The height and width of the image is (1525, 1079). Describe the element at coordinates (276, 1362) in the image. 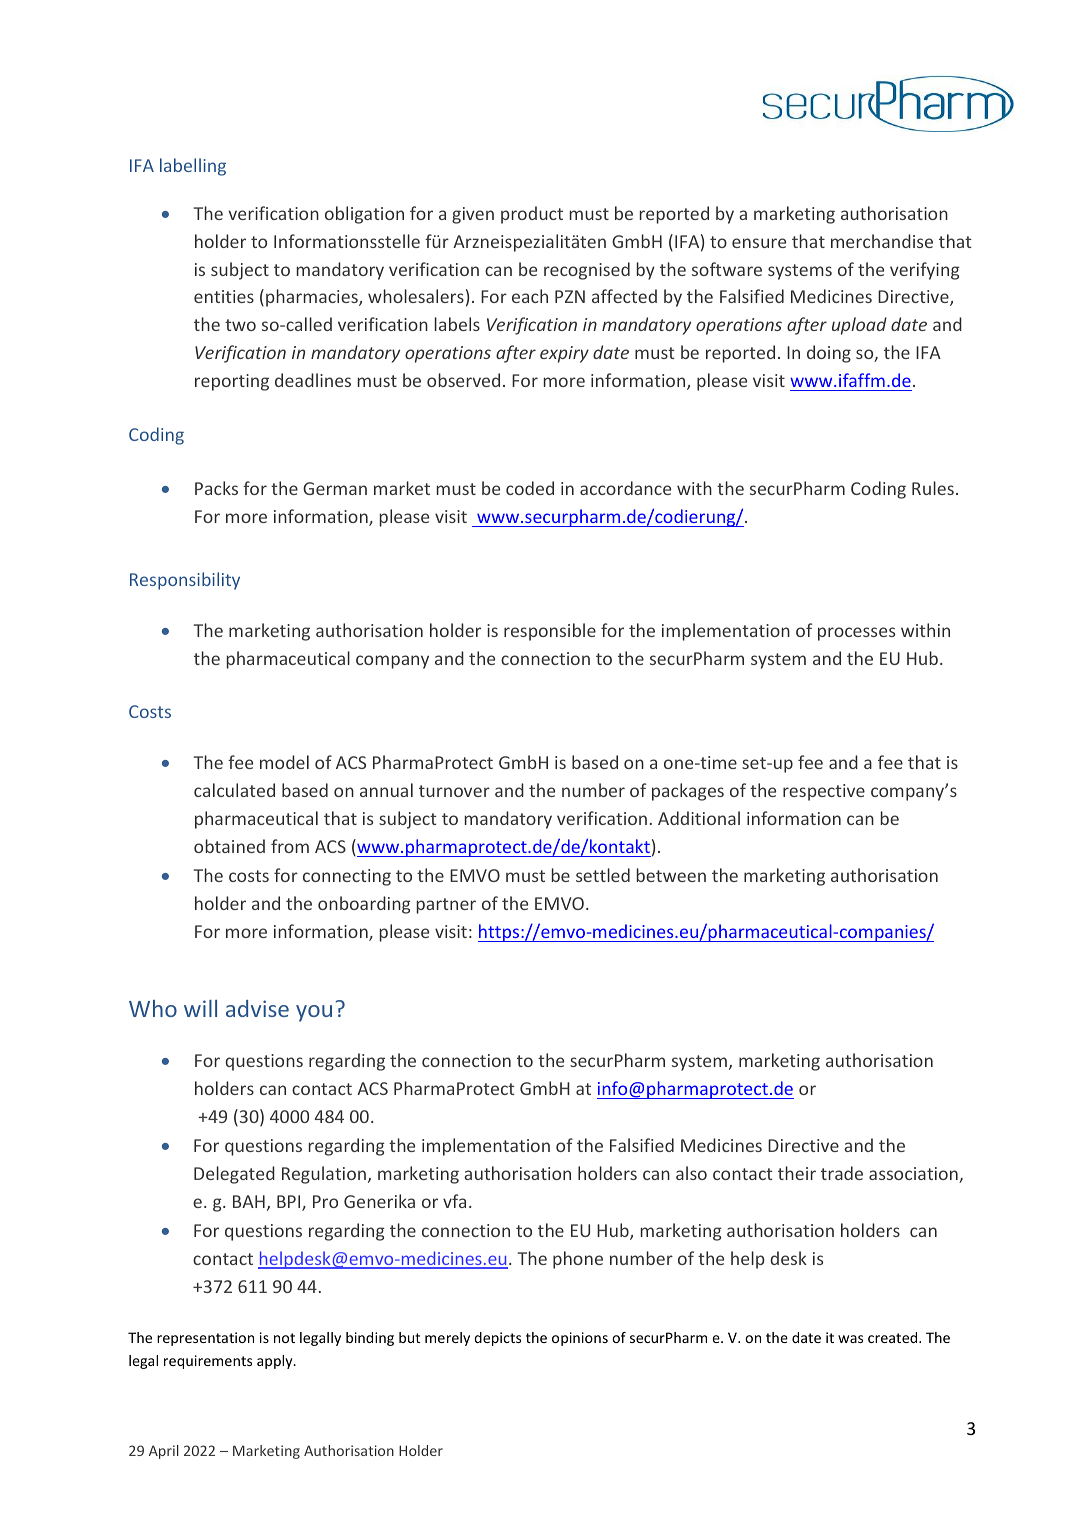

I see `apply` at that location.
